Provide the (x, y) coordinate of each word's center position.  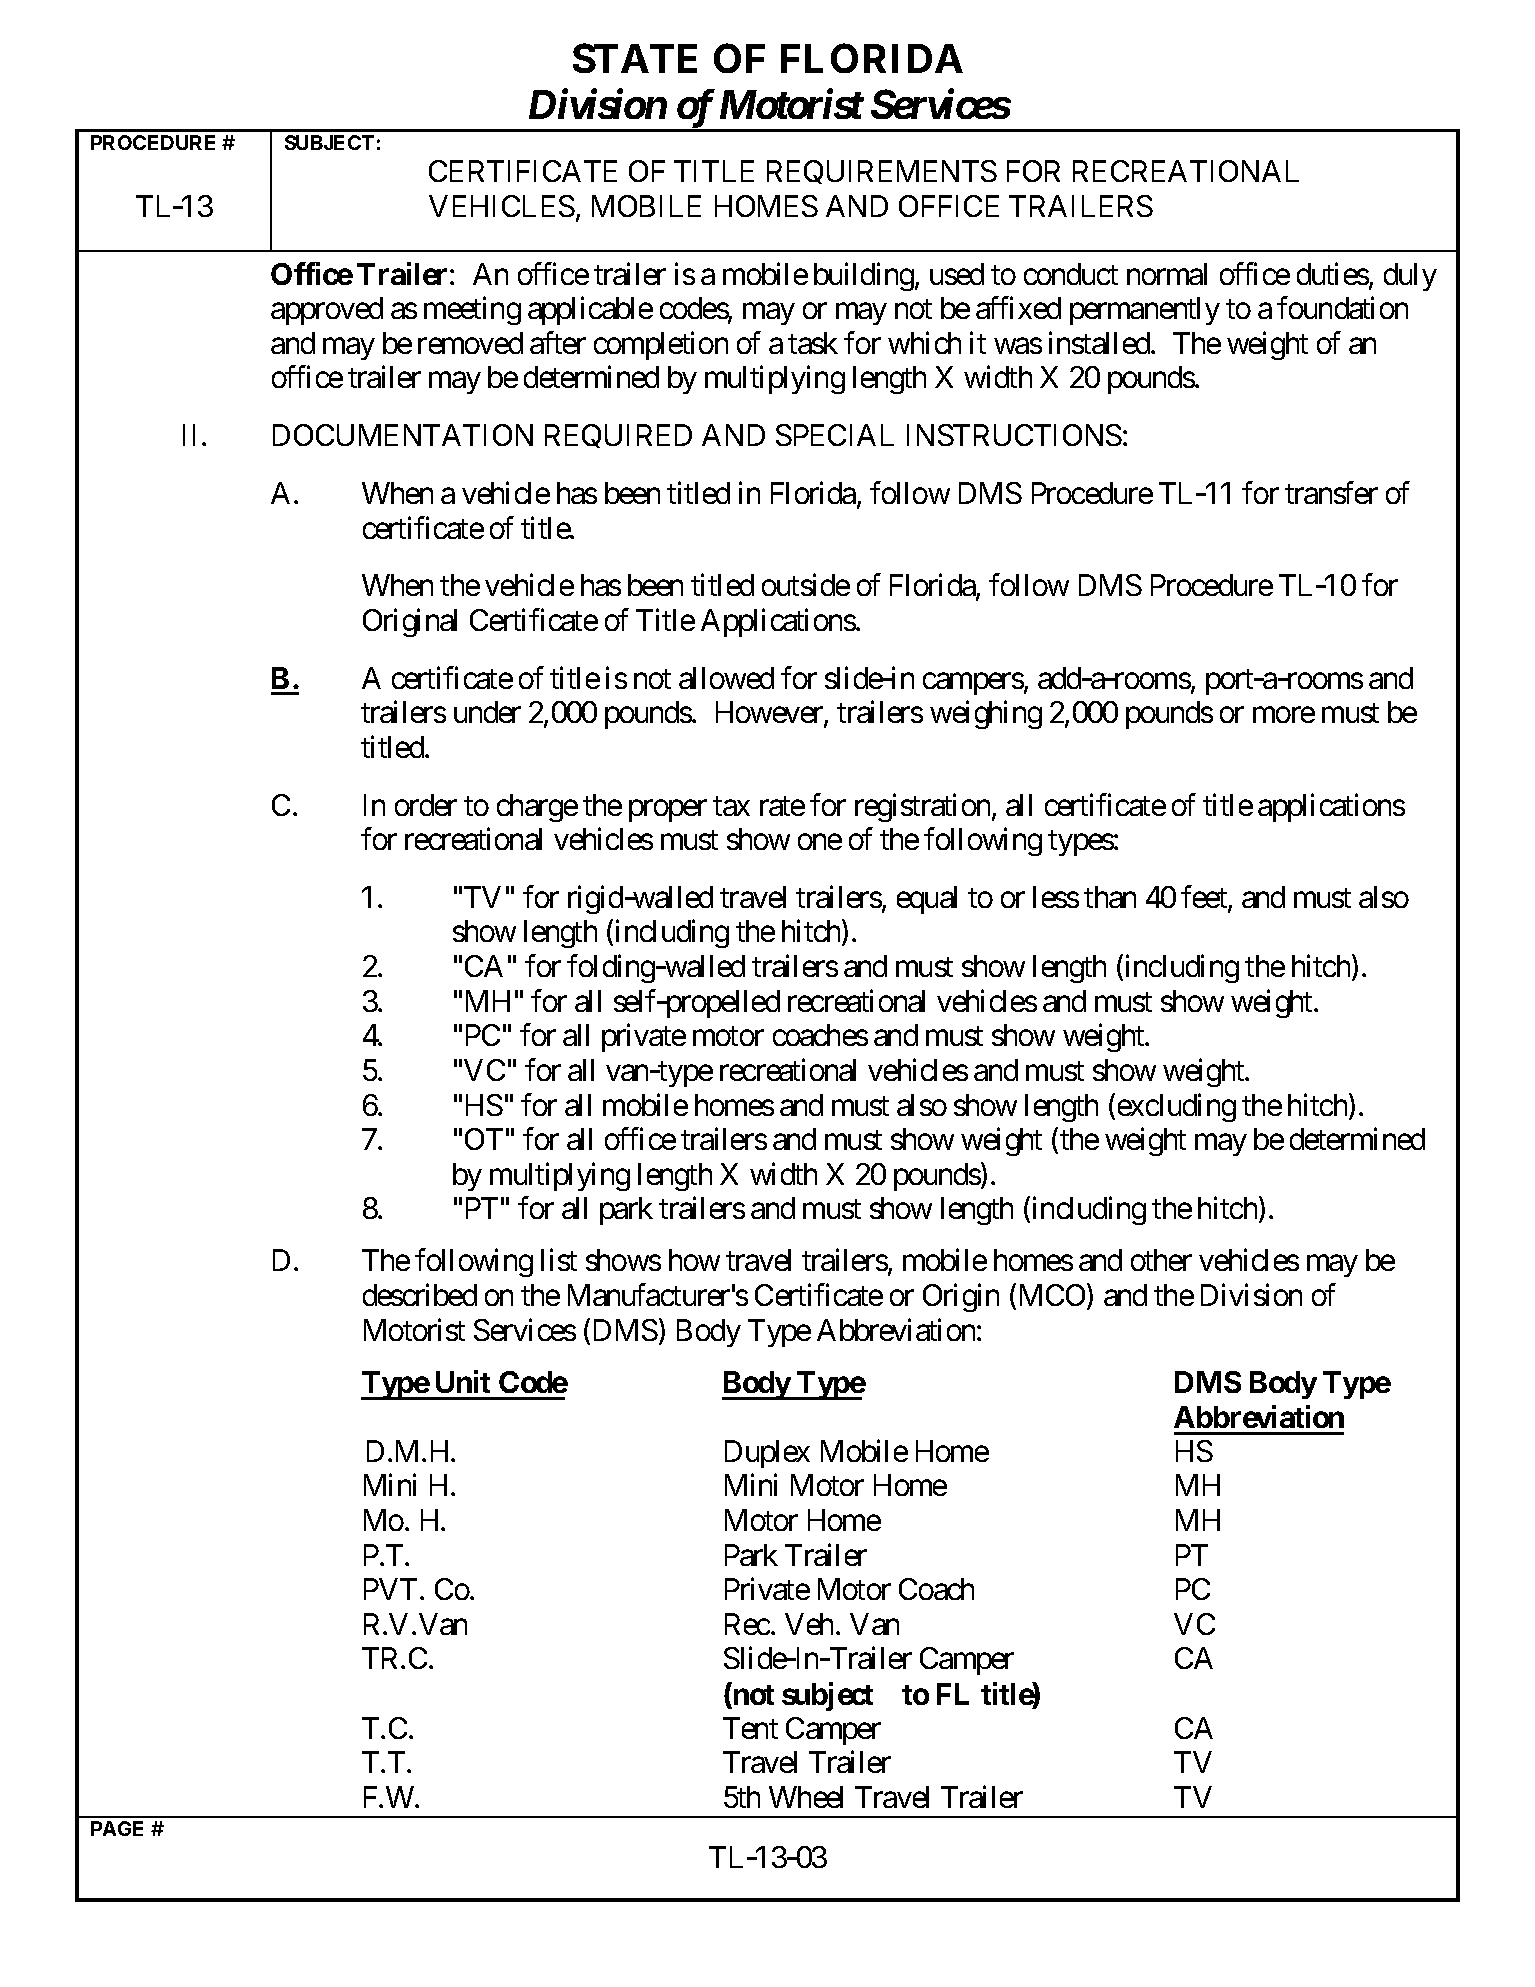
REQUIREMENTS (882, 172)
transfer (1331, 493)
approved (327, 311)
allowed (726, 678)
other (1161, 1260)
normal (1167, 274)
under (487, 712)
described (420, 1295)
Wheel (806, 1797)
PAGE (117, 1828)
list (559, 1260)
